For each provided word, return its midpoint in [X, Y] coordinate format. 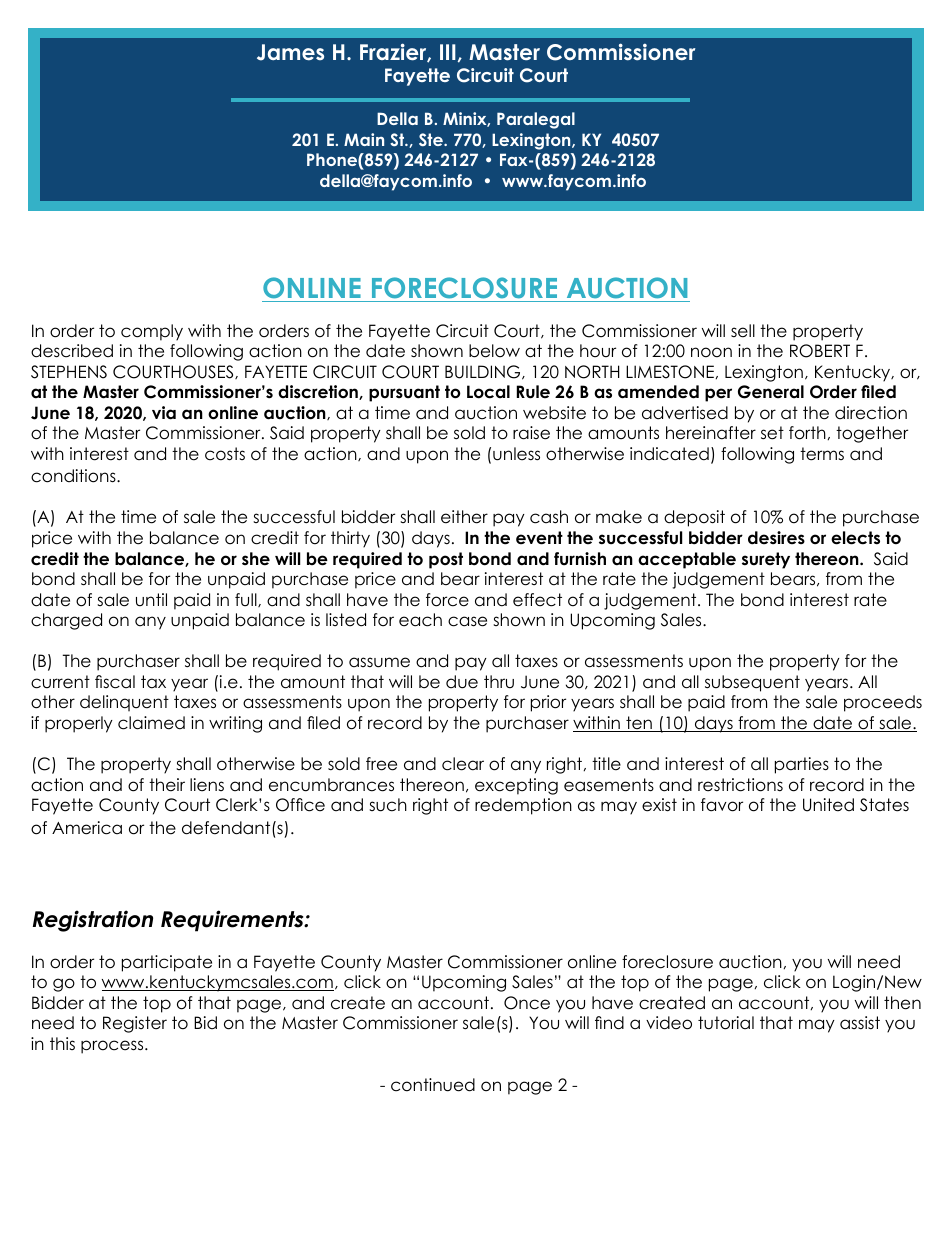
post [446, 560]
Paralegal [536, 120]
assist [860, 1022]
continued [433, 1085]
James [290, 52]
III [448, 52]
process [113, 1047]
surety [766, 560]
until [151, 600]
